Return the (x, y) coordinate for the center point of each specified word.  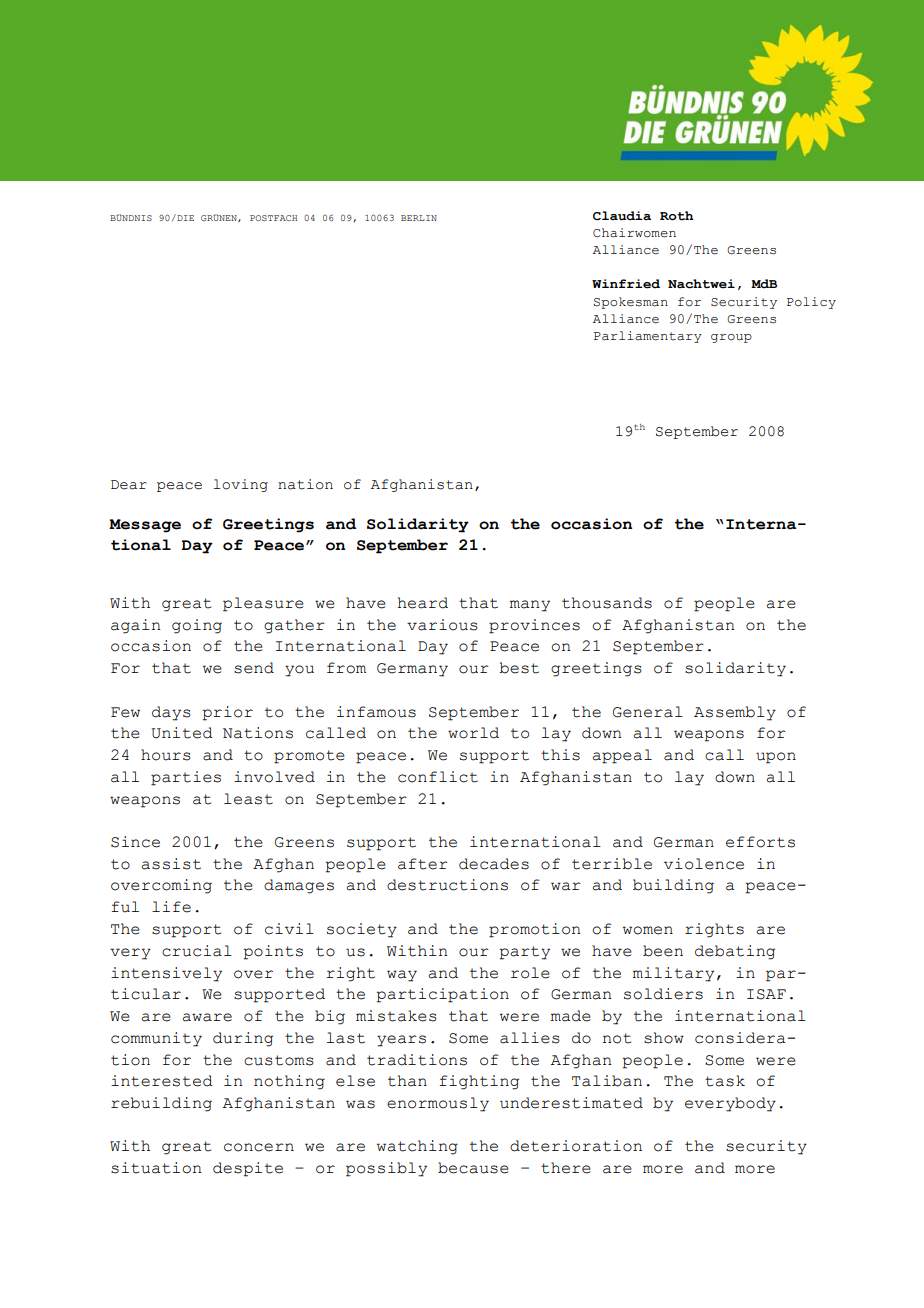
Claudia (622, 216)
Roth (677, 216)
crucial (197, 951)
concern (259, 1147)
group (731, 338)
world (473, 733)
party (525, 953)
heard (423, 603)
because (473, 1168)
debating (735, 952)
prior (228, 713)
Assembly (735, 713)
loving (240, 485)
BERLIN (419, 218)
